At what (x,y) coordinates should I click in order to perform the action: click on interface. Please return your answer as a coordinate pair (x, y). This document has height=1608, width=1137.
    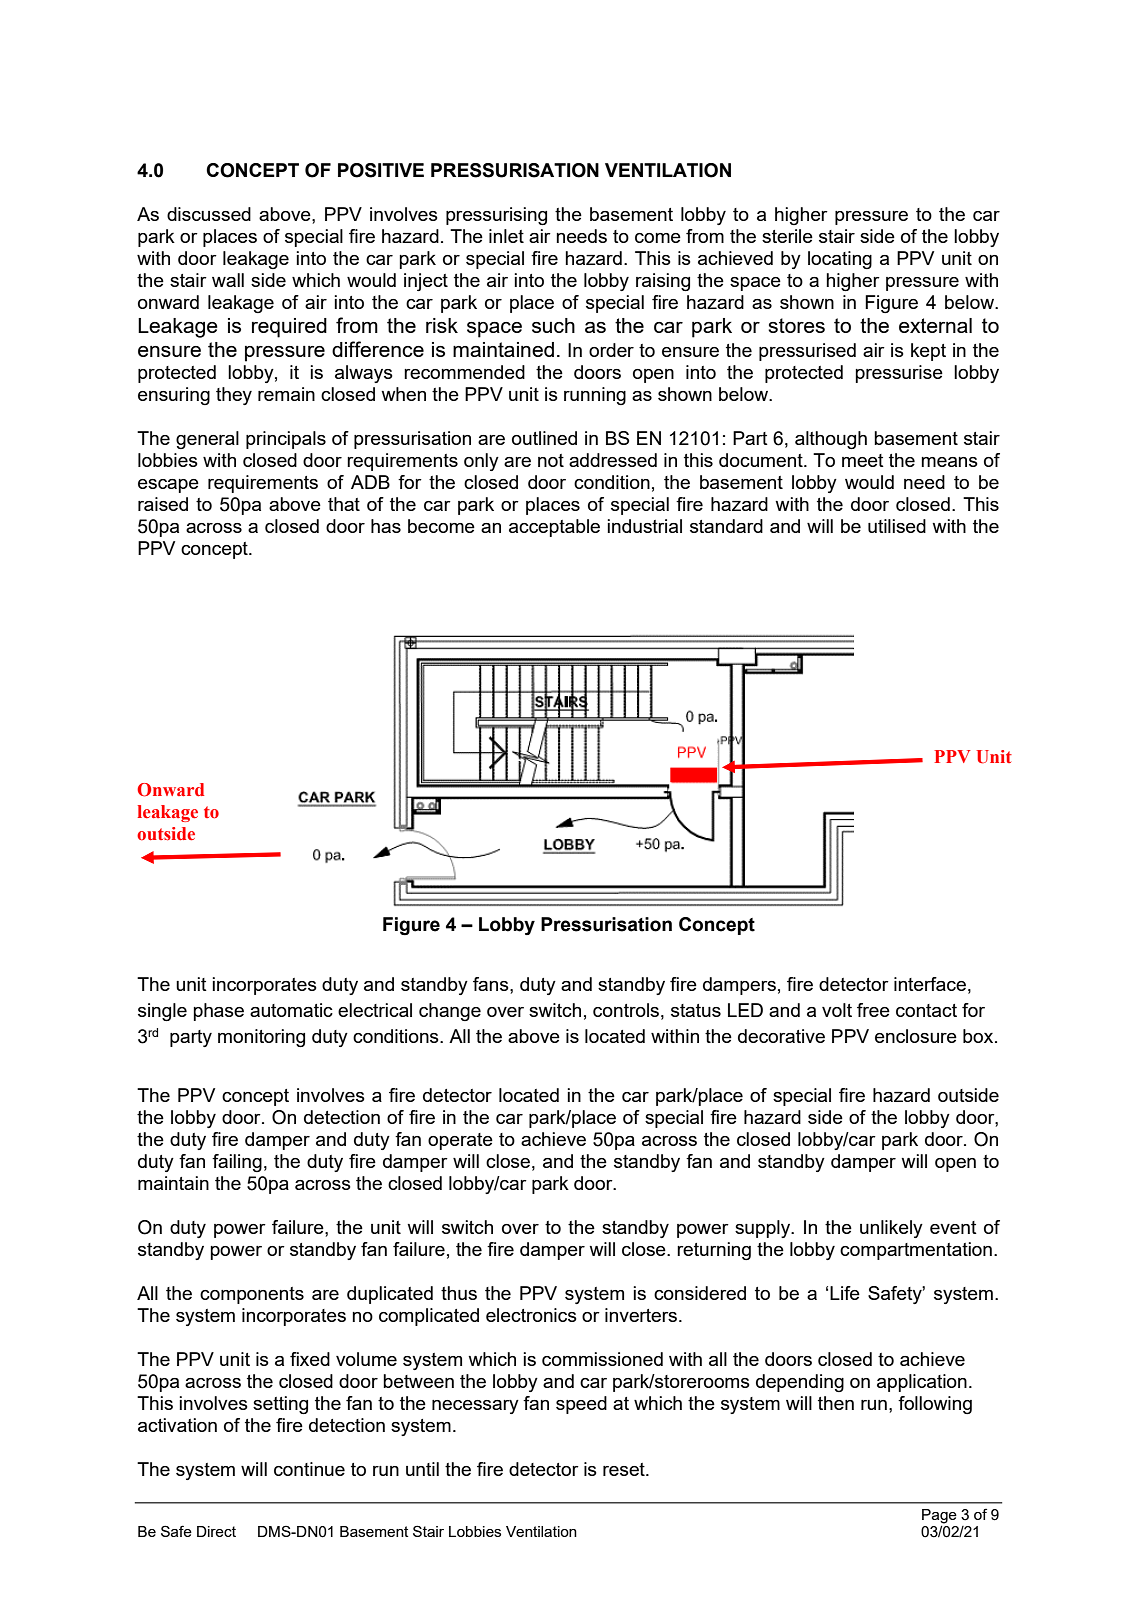
    Looking at the image, I should click on (930, 984).
